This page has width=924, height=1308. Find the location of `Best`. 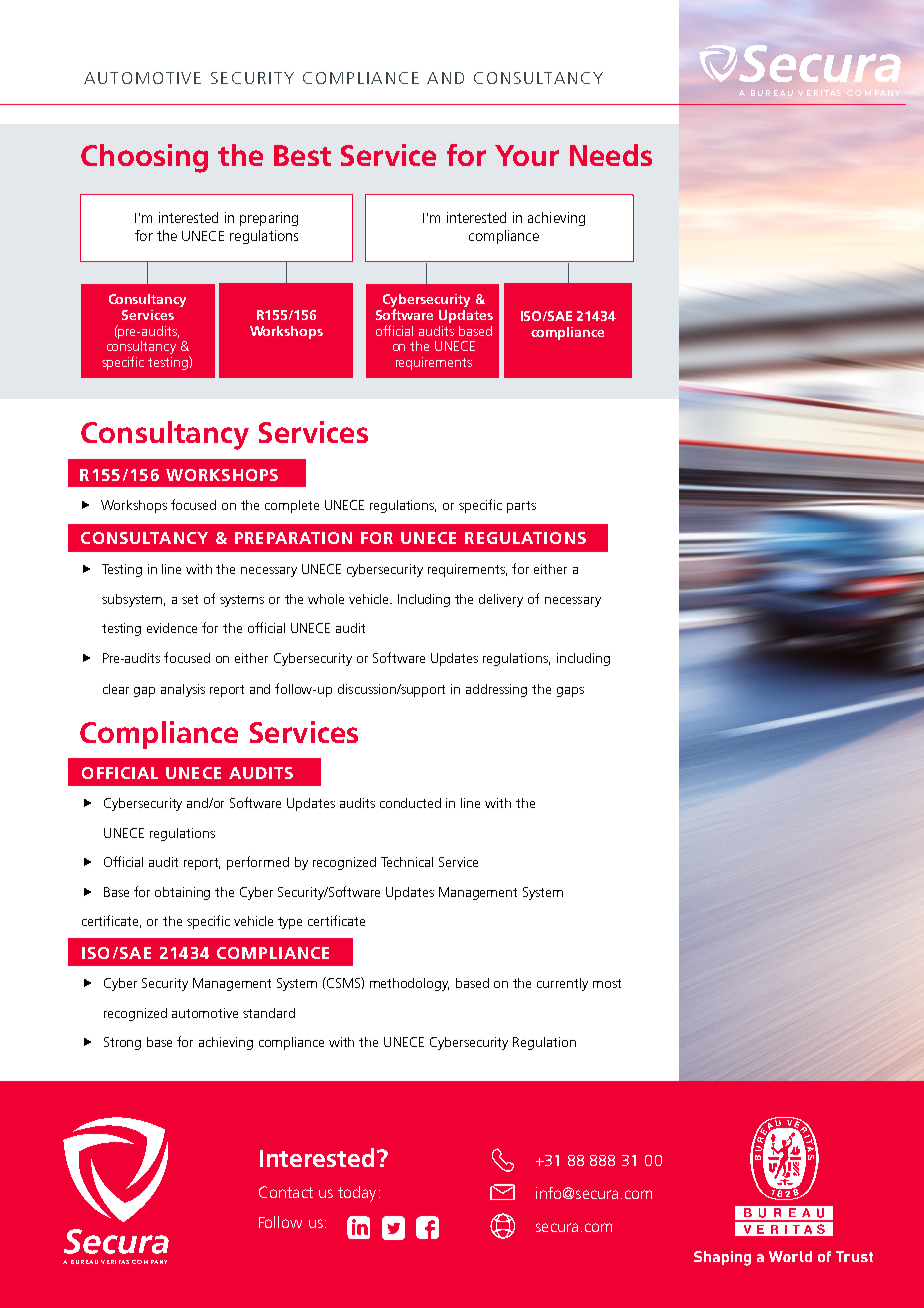

Best is located at coordinates (302, 155).
